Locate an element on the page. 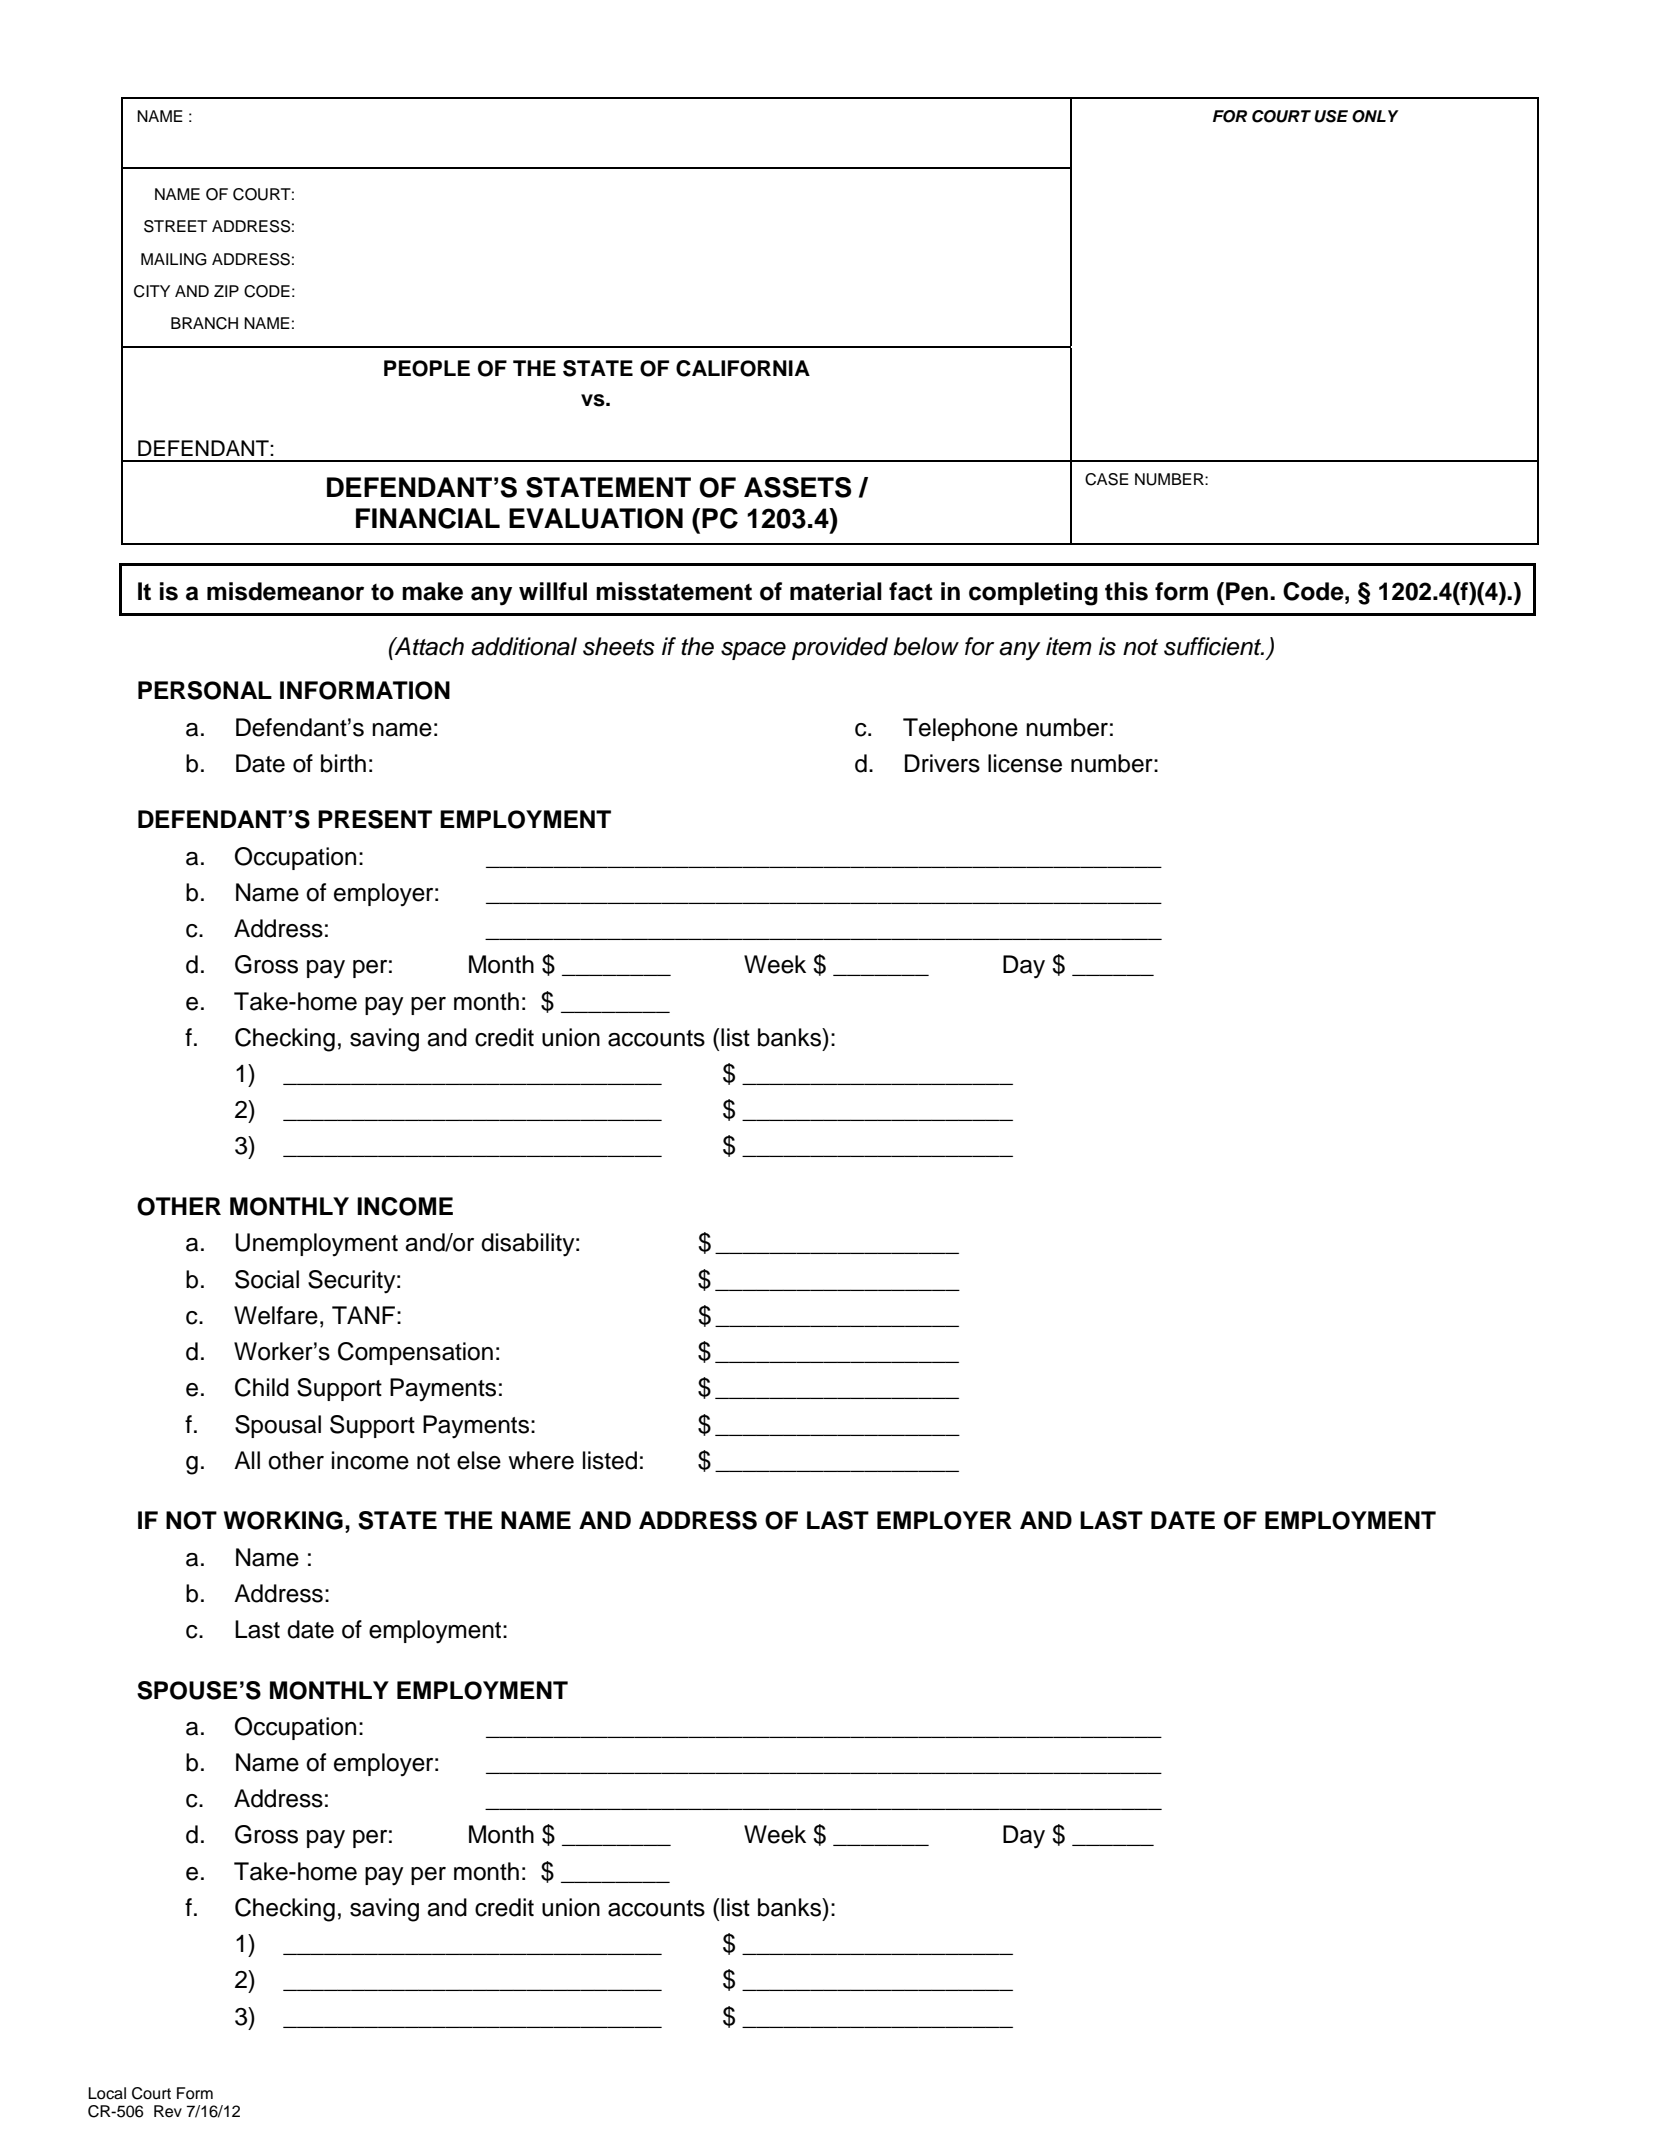 Image resolution: width=1660 pixels, height=2149 pixels. license is located at coordinates (1025, 763).
